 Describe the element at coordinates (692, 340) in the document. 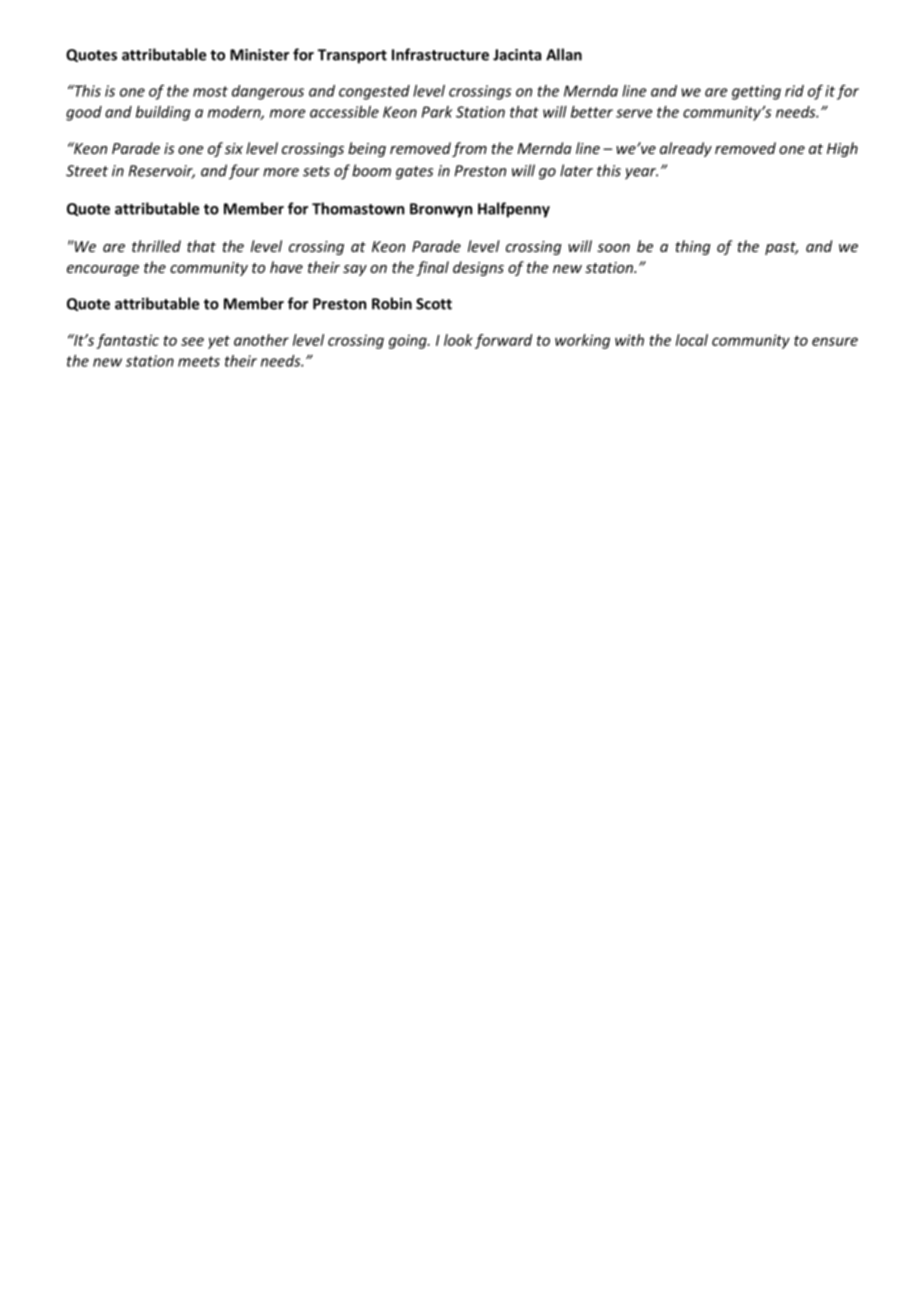

I see `local` at that location.
